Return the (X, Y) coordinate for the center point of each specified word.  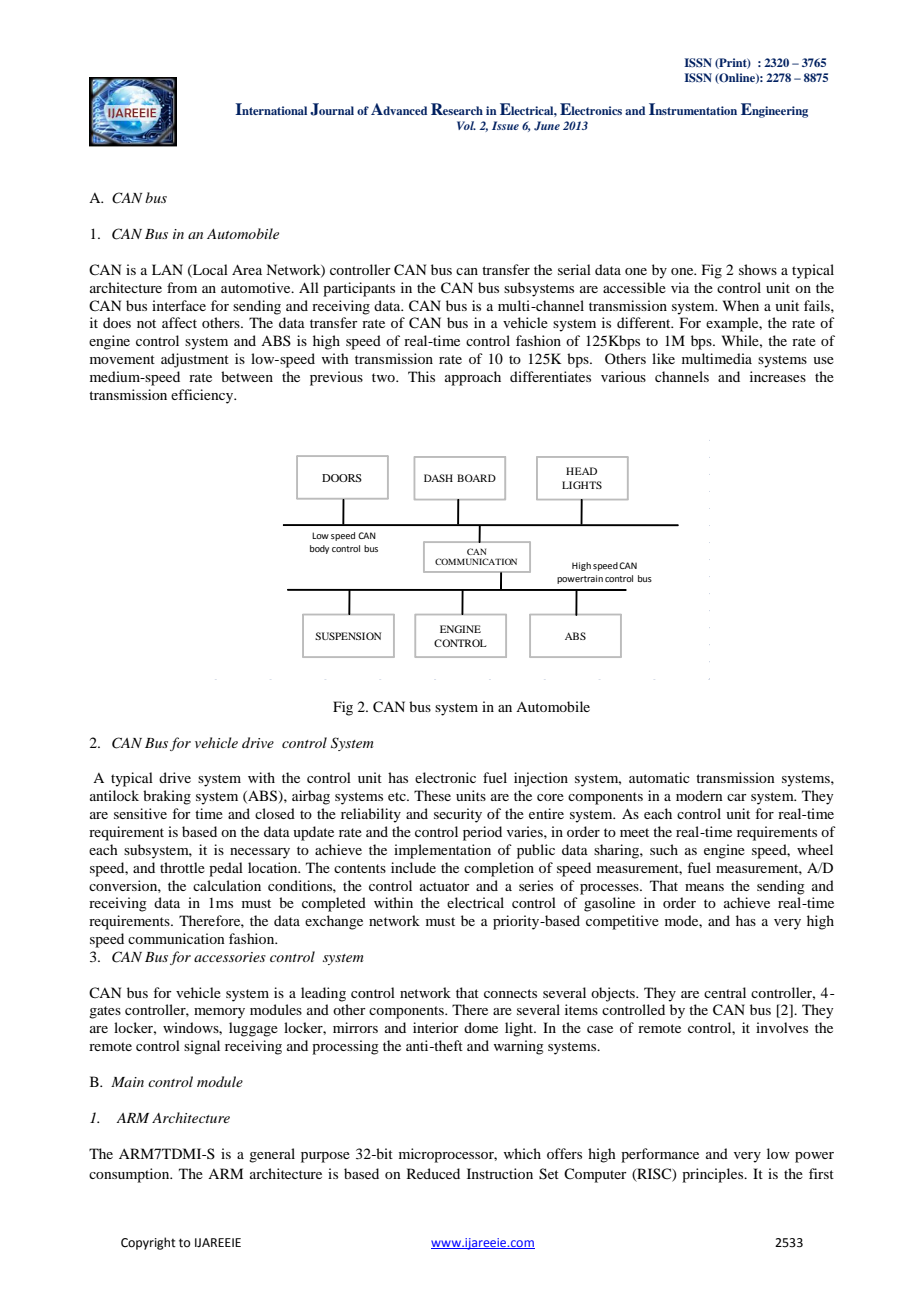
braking (167, 797)
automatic (659, 777)
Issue (505, 125)
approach (473, 378)
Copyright (148, 1243)
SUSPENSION (348, 636)
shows (758, 269)
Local (209, 270)
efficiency (203, 396)
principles (714, 1175)
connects (510, 993)
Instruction (500, 1173)
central (725, 992)
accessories (230, 957)
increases (778, 376)
